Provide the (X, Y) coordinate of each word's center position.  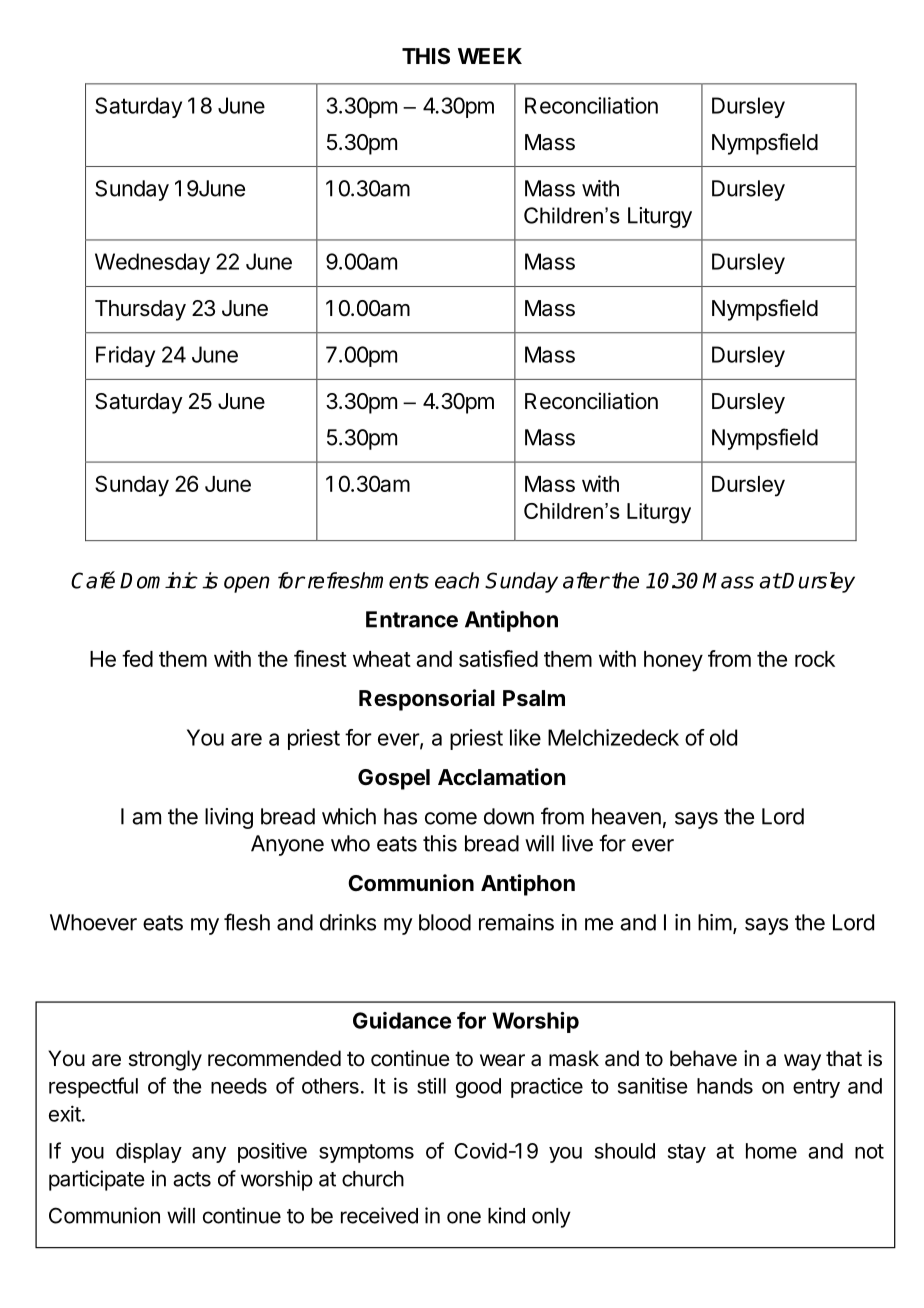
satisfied (498, 658)
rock (815, 659)
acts (192, 1179)
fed (137, 658)
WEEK (490, 56)
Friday (125, 356)
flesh (247, 922)
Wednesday (152, 263)
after (586, 580)
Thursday (140, 310)
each (457, 580)
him (715, 922)
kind (506, 1215)
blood (445, 922)
